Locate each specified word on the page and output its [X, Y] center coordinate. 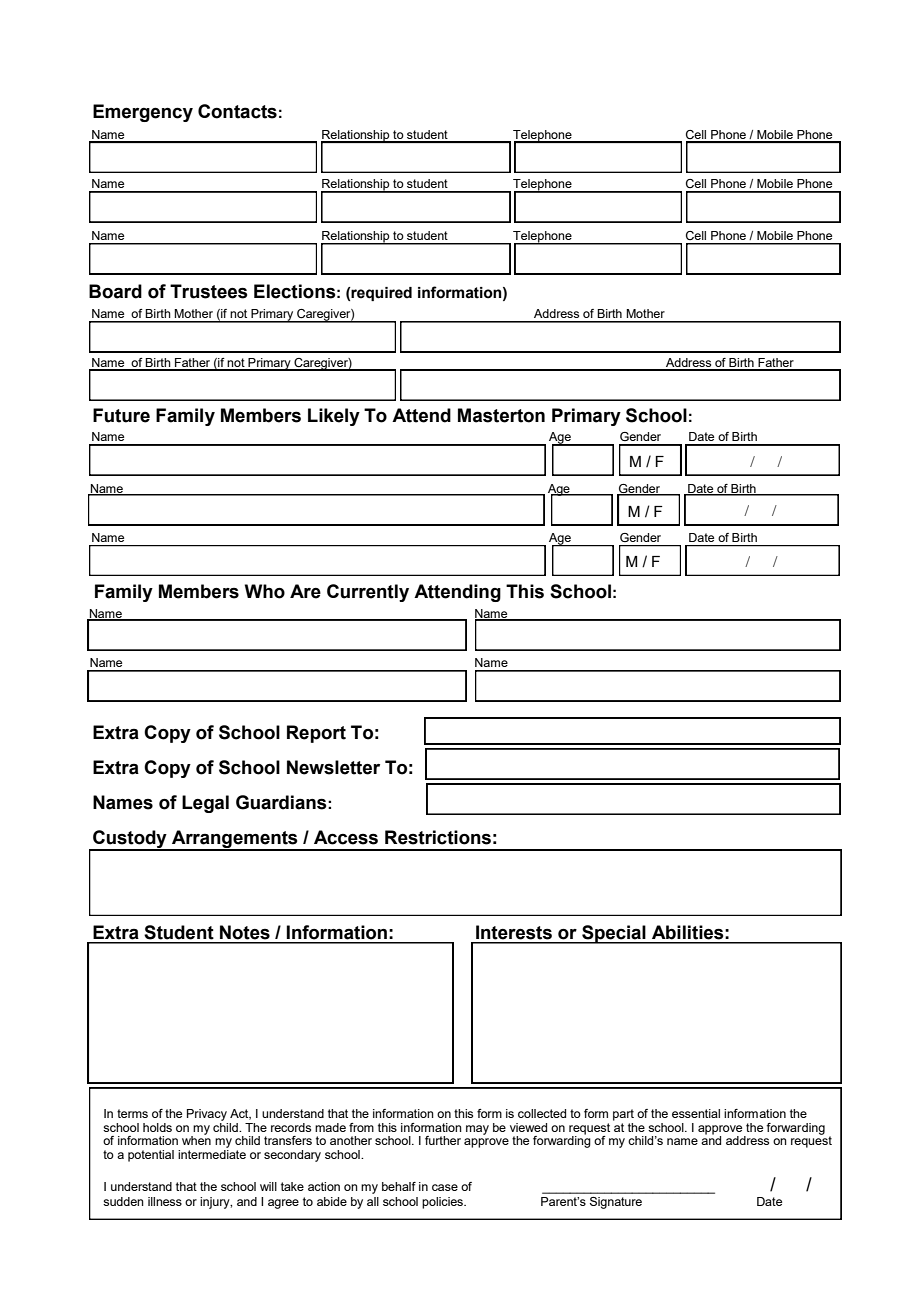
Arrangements [235, 840]
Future [121, 415]
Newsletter [333, 767]
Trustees [209, 291]
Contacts [237, 111]
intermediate [212, 1153]
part [623, 1115]
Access [346, 837]
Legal [205, 804]
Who [265, 591]
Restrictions [438, 837]
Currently [368, 593]
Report [316, 734]
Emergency [143, 113]
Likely [334, 417]
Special [614, 934]
